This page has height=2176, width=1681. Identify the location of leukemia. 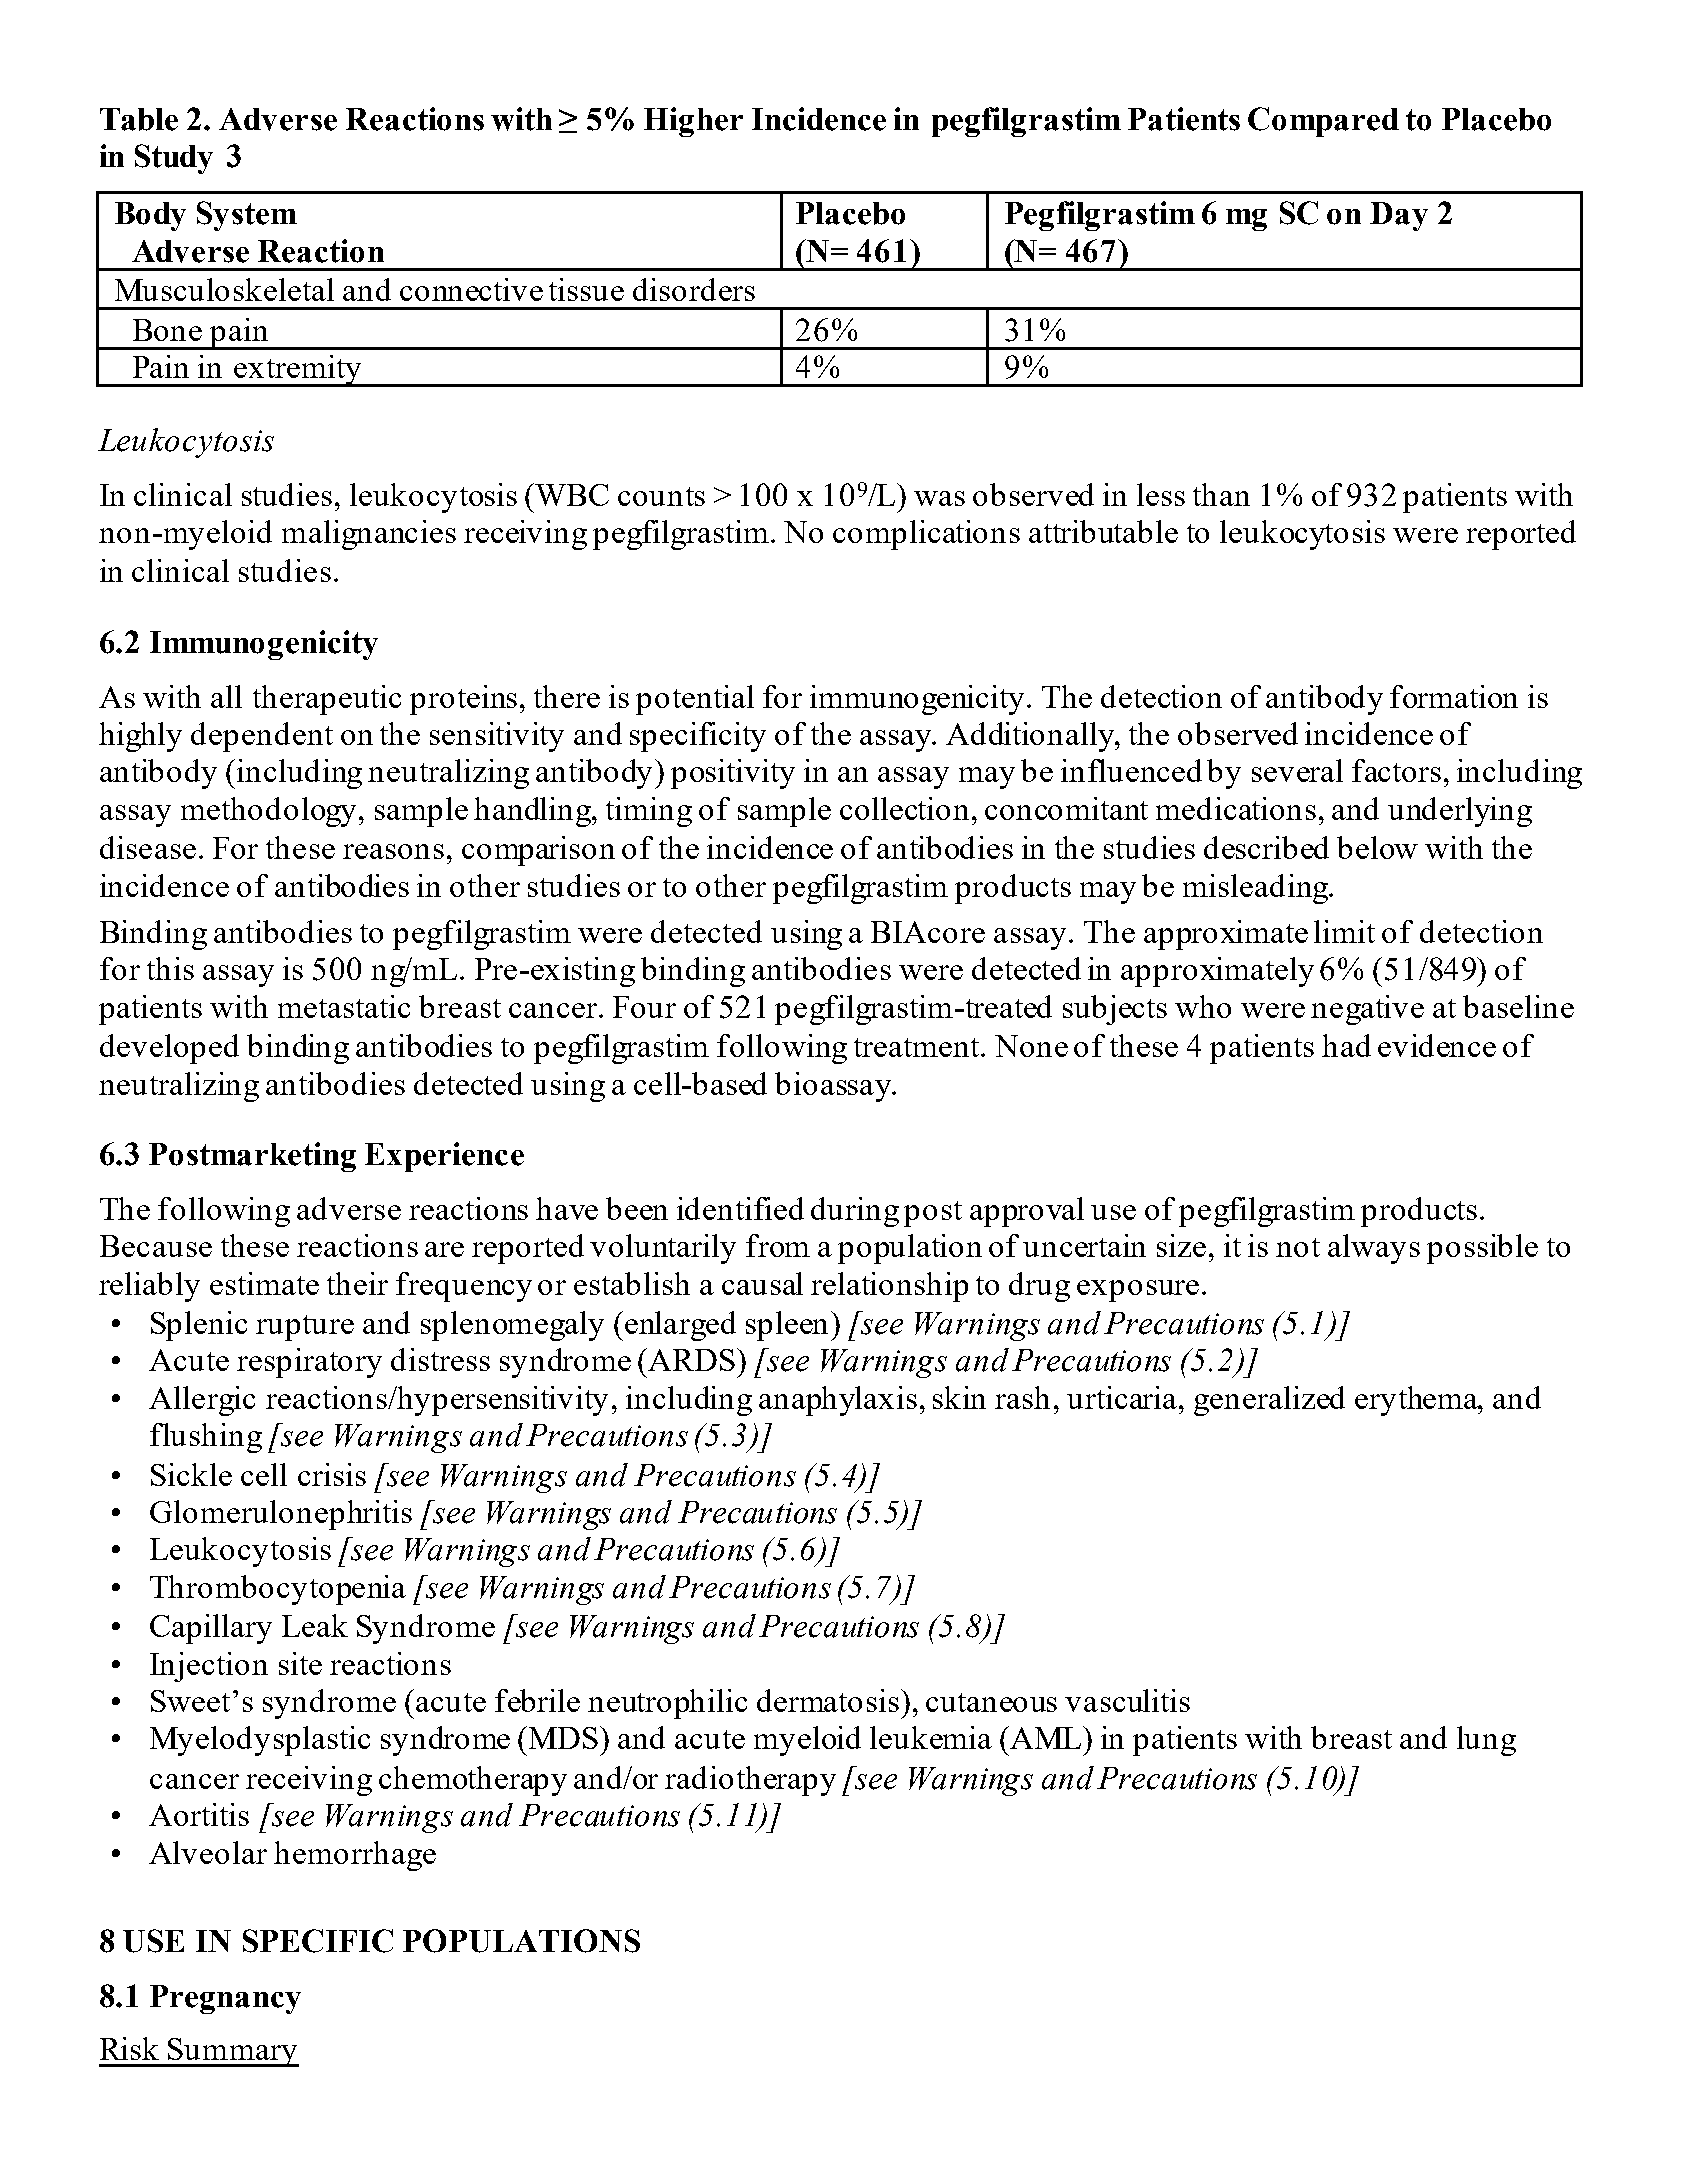
(931, 1737).
